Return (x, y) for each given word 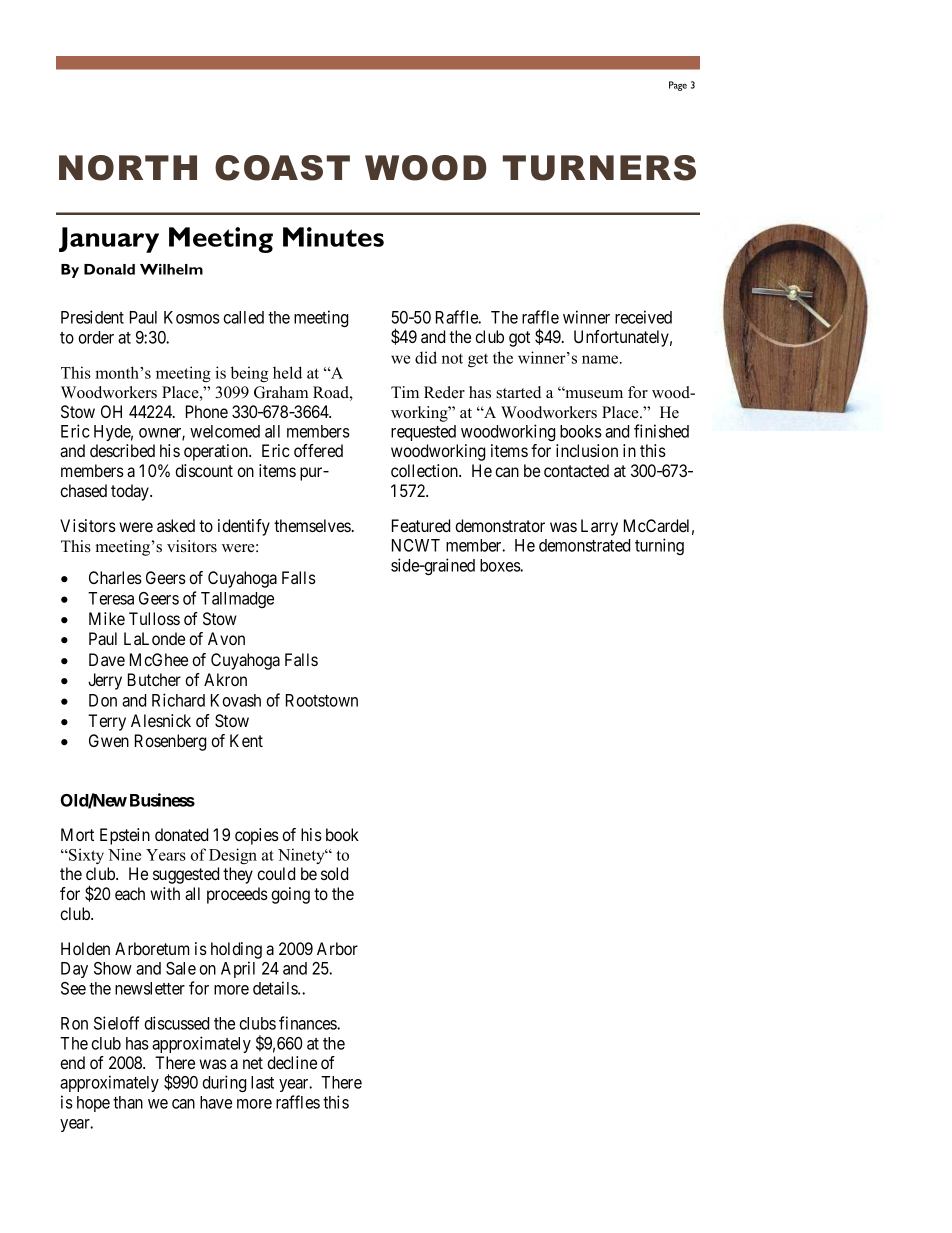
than (128, 1102)
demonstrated (584, 545)
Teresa (111, 598)
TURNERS (599, 168)
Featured (421, 525)
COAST (282, 168)
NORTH (128, 168)
